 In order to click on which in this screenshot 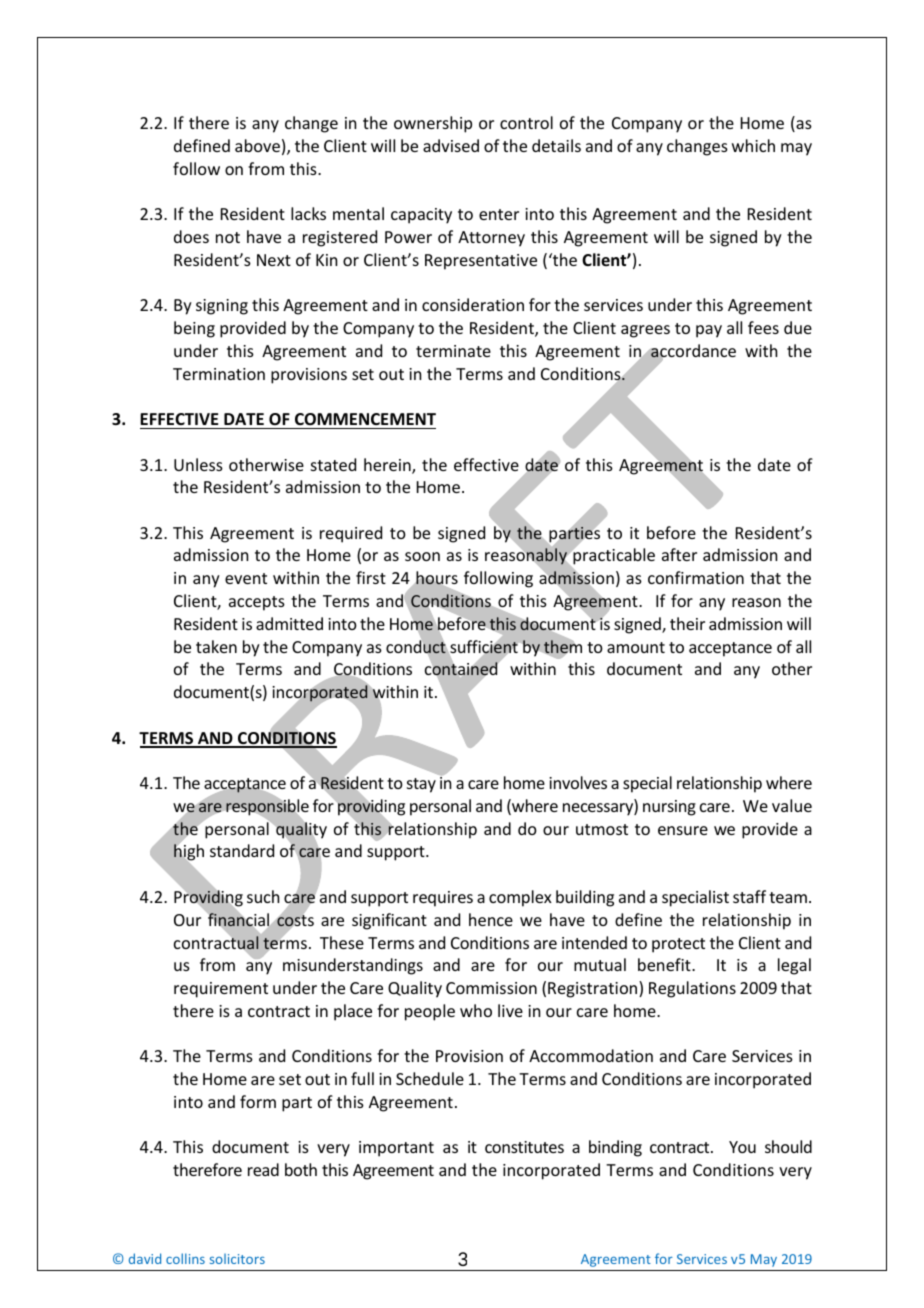, I will do `click(753, 145)`.
